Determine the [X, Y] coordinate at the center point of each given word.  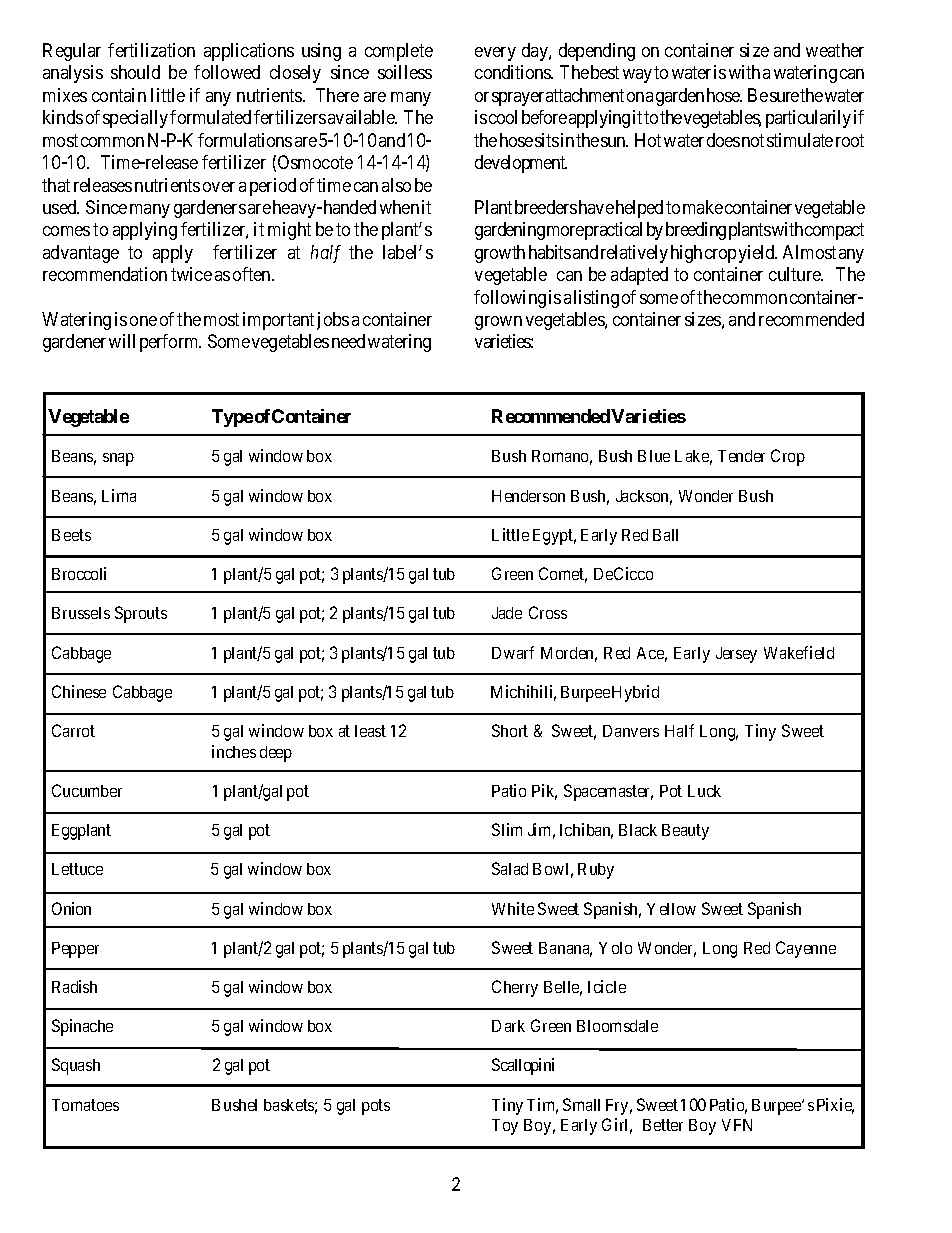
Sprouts [141, 614]
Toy [505, 1127]
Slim [507, 829]
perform [170, 343]
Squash [76, 1066]
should [135, 72]
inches [234, 751]
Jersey [736, 655]
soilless [405, 72]
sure [784, 97]
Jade [507, 613]
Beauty [685, 832]
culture [796, 274]
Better [663, 1125]
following [510, 299]
